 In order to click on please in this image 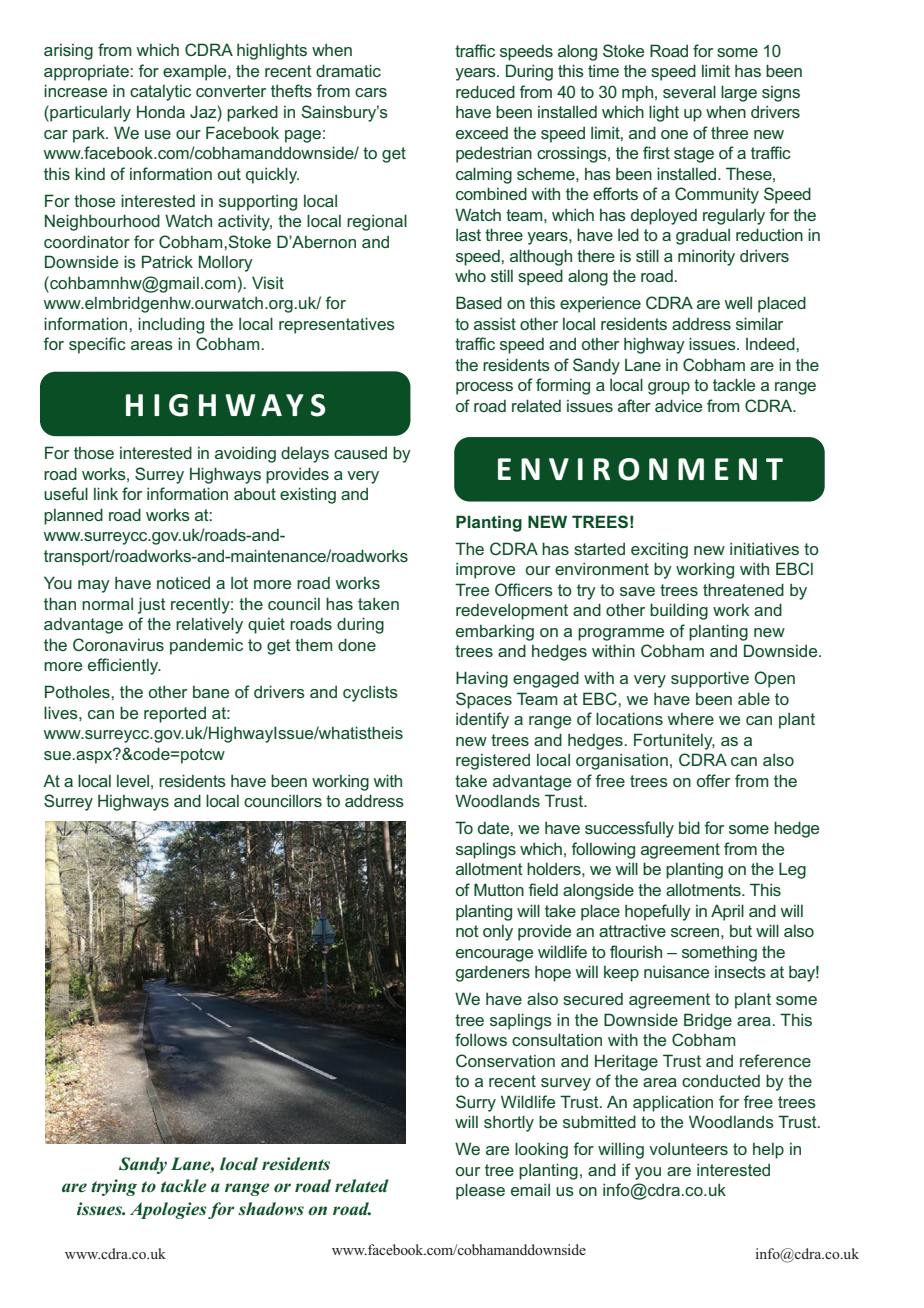, I will do `click(480, 1191)`.
